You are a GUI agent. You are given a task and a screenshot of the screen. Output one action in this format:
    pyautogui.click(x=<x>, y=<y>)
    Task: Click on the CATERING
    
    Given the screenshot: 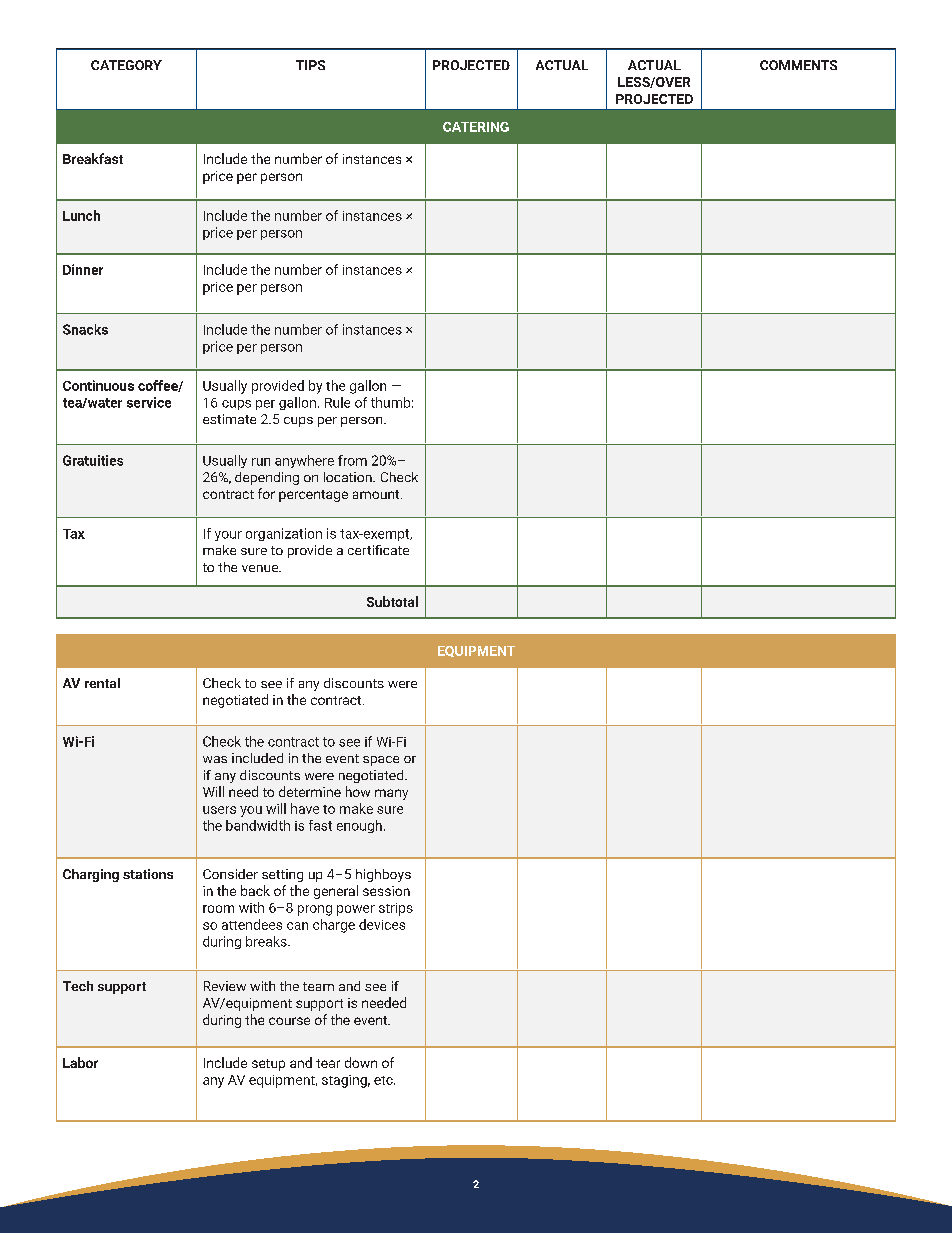 What is the action you would take?
    pyautogui.click(x=476, y=127)
